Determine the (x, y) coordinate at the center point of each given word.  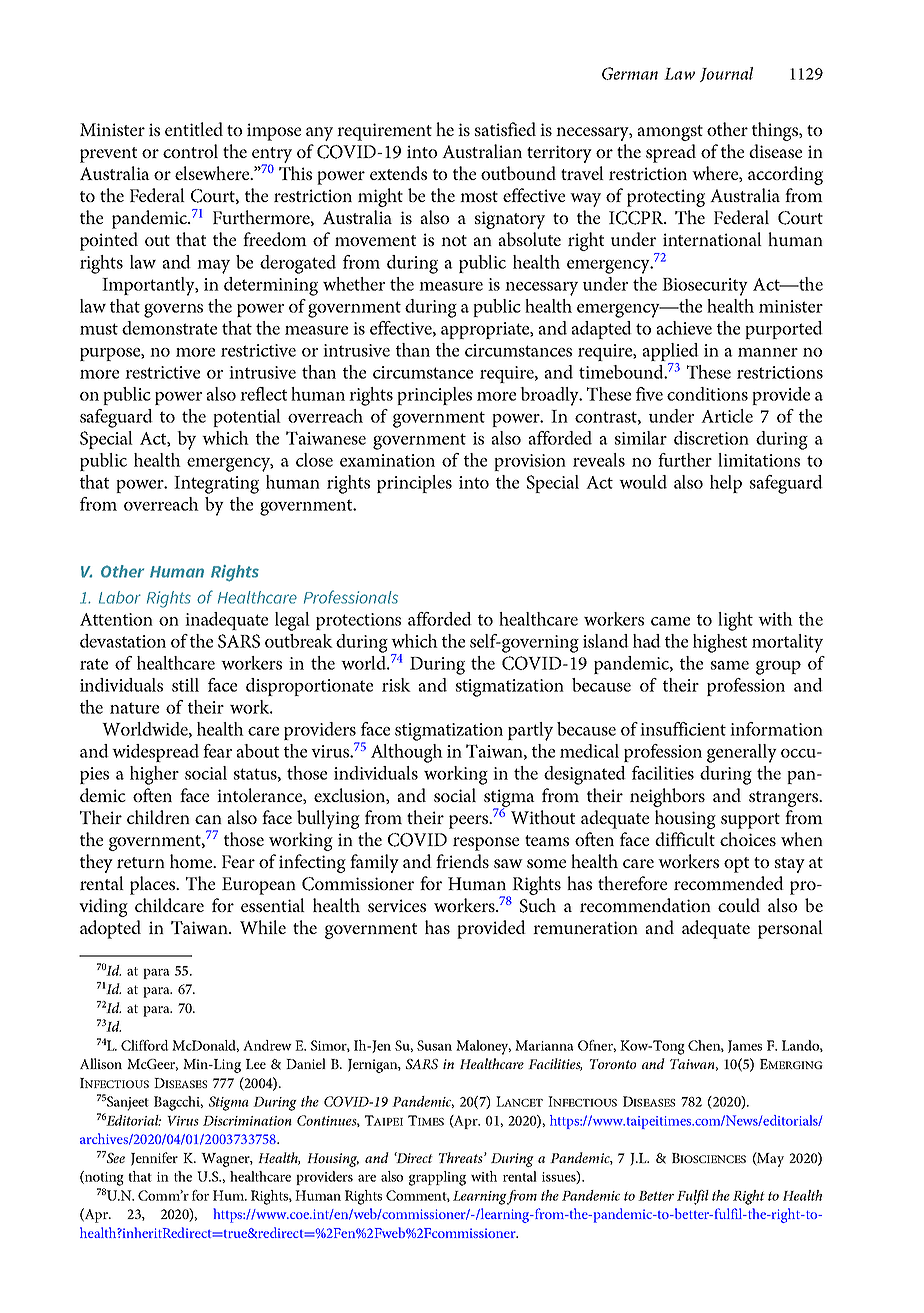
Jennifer (154, 1159)
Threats (462, 1157)
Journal (726, 74)
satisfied (505, 129)
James (745, 1046)
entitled (194, 129)
